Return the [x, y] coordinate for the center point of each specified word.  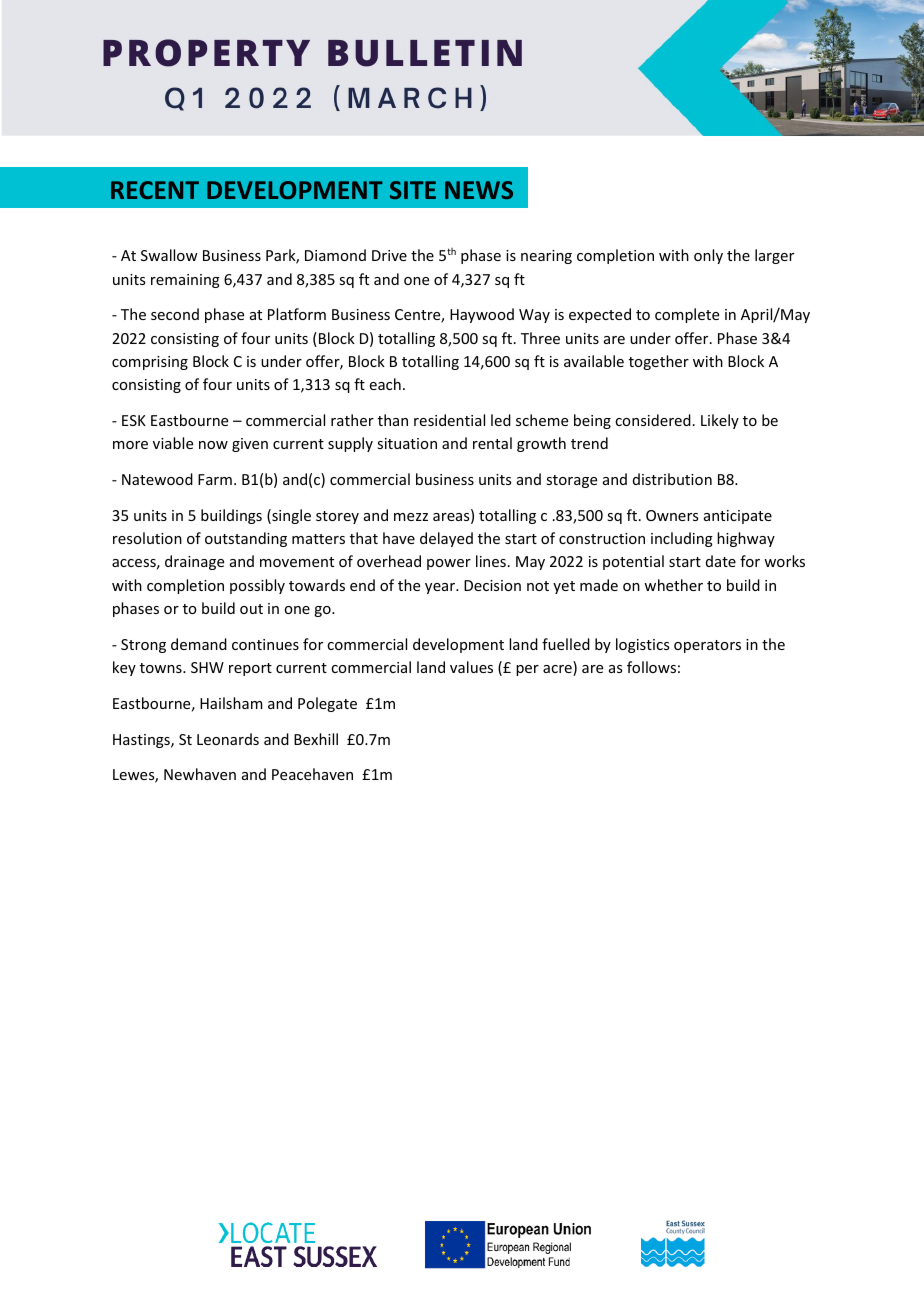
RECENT [155, 190]
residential [449, 420]
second [175, 314]
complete [687, 315]
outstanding [246, 539]
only [708, 256]
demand [199, 644]
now [213, 445]
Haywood [482, 315]
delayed [446, 539]
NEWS [479, 190]
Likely [720, 421]
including [682, 539]
